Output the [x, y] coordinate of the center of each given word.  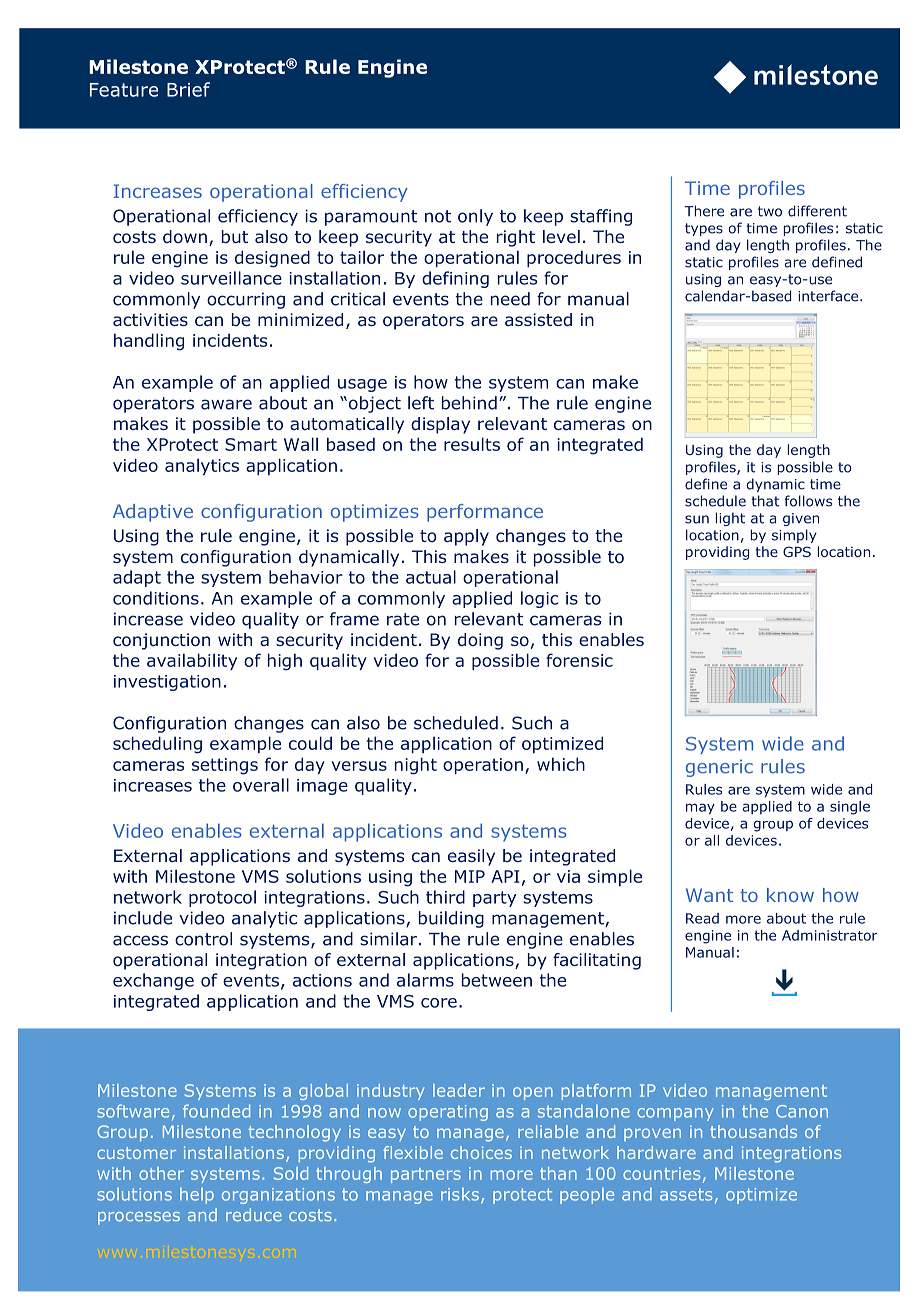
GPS [797, 551]
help [197, 1195]
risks [460, 1194]
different [817, 211]
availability [192, 661]
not [438, 216]
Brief [188, 89]
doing [480, 641]
